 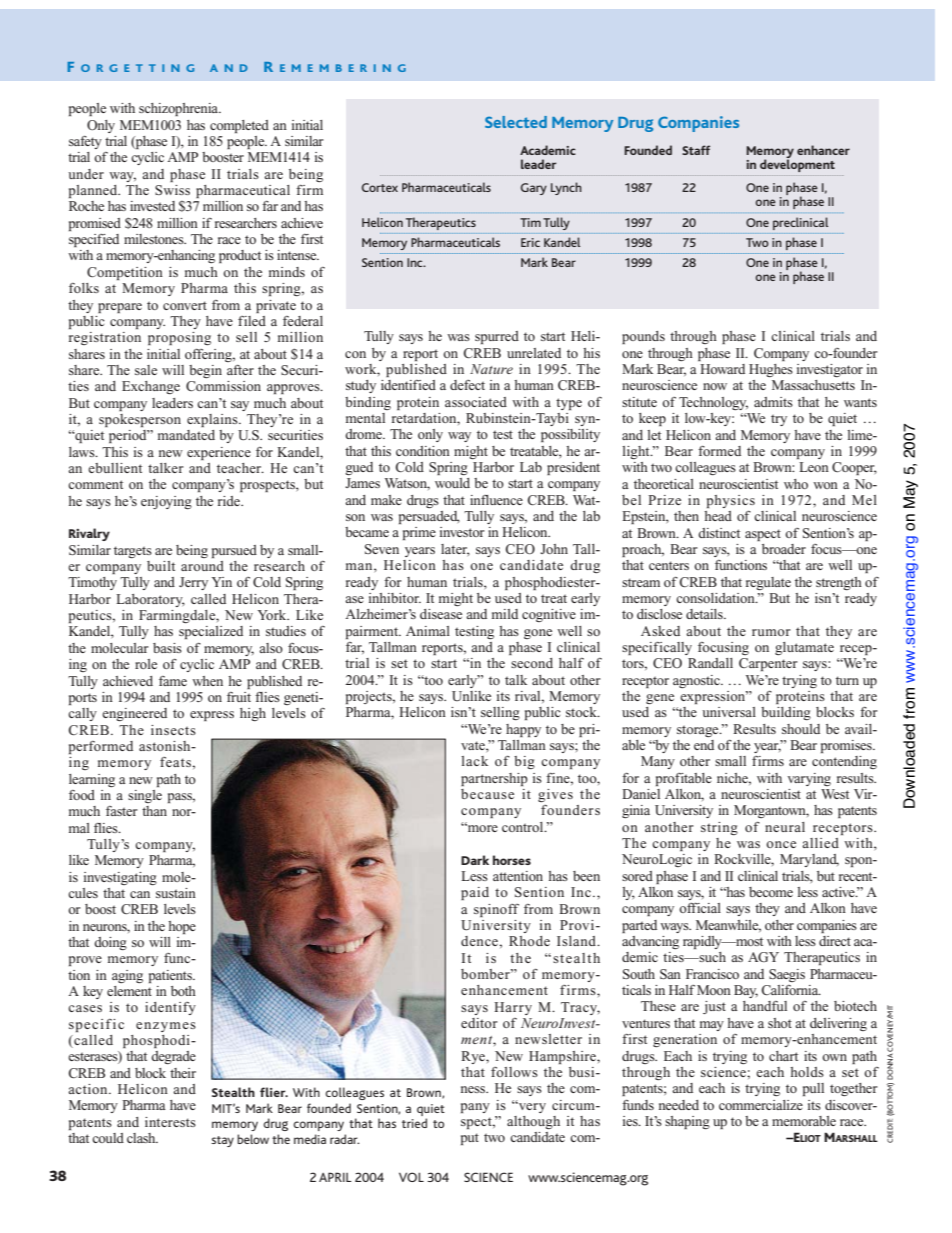 What do you see at coordinates (170, 1122) in the screenshot?
I see `interests` at bounding box center [170, 1122].
